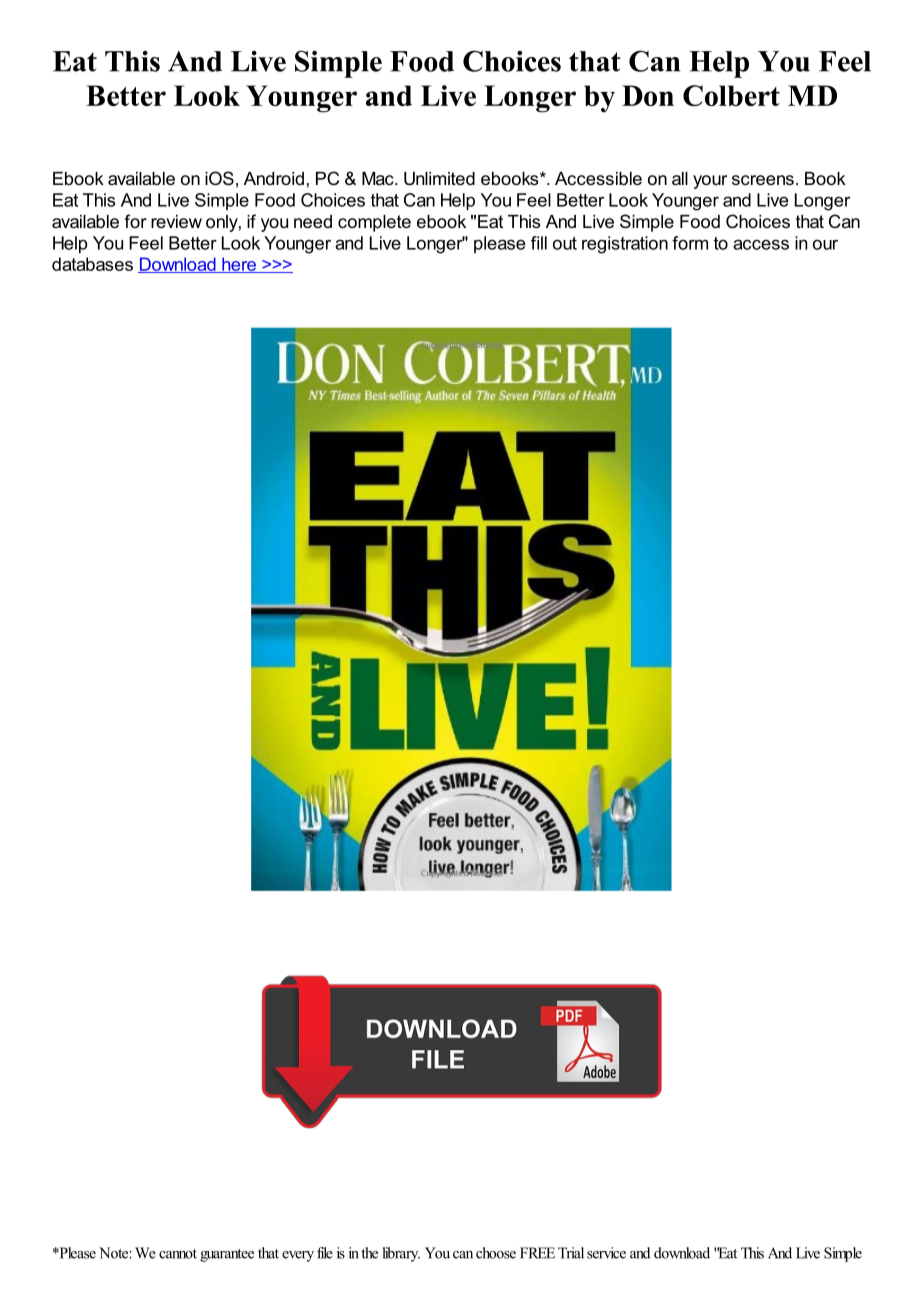 This screenshot has height=1308, width=924. What do you see at coordinates (239, 265) in the screenshot?
I see `here` at bounding box center [239, 265].
